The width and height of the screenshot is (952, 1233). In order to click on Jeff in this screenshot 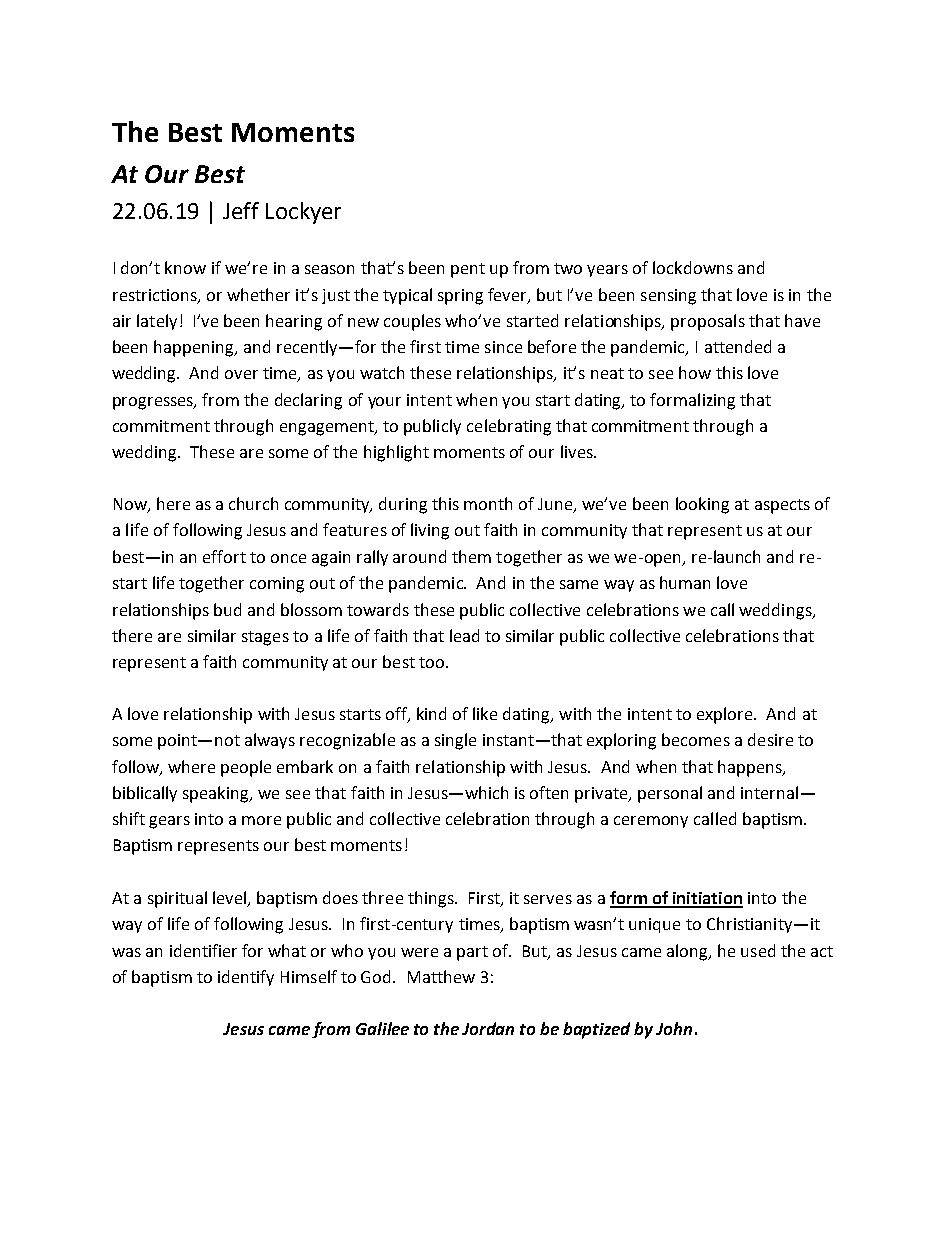, I will do `click(241, 210)`.
